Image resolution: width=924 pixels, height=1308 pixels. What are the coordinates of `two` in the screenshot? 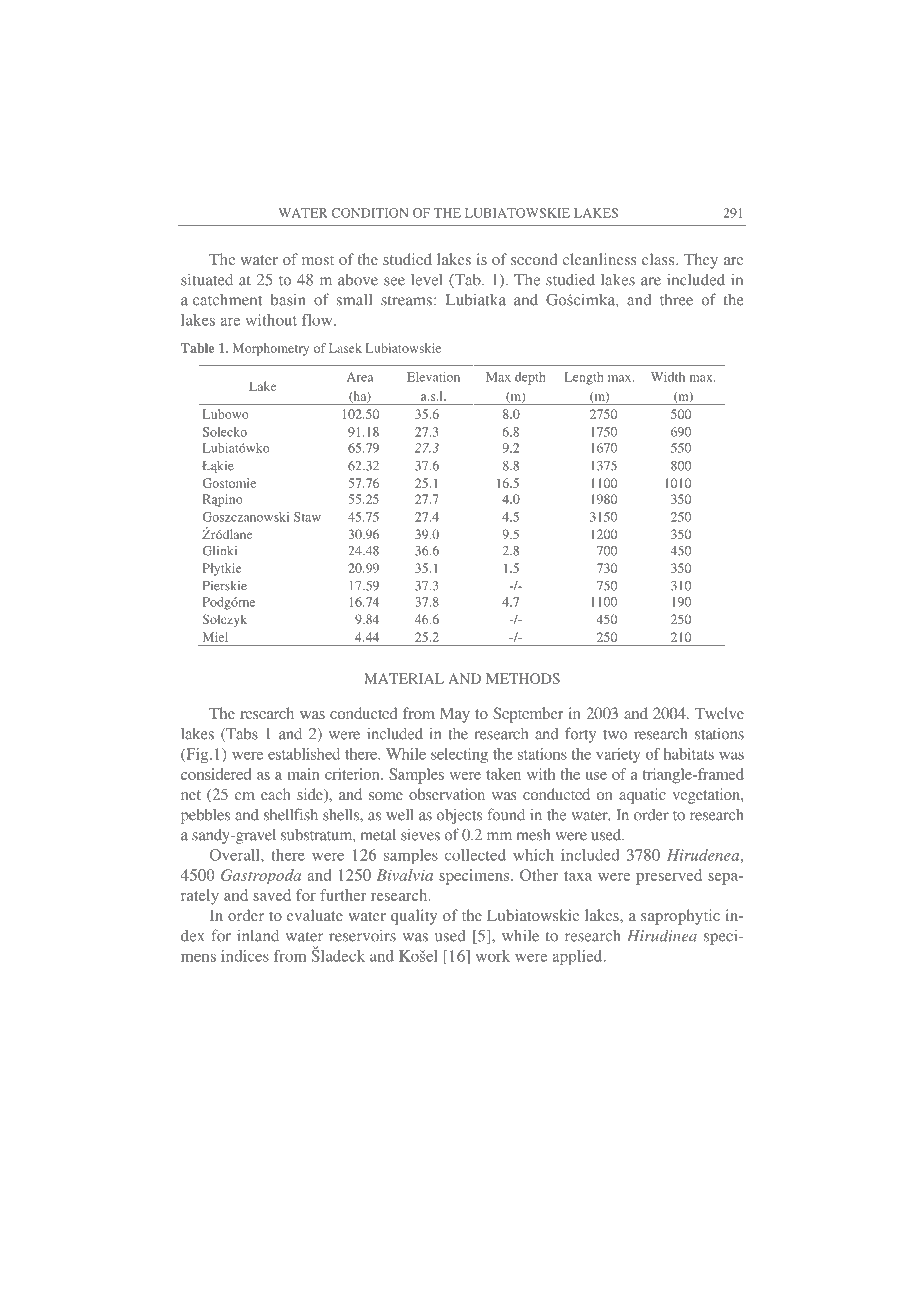 It's located at (615, 735).
